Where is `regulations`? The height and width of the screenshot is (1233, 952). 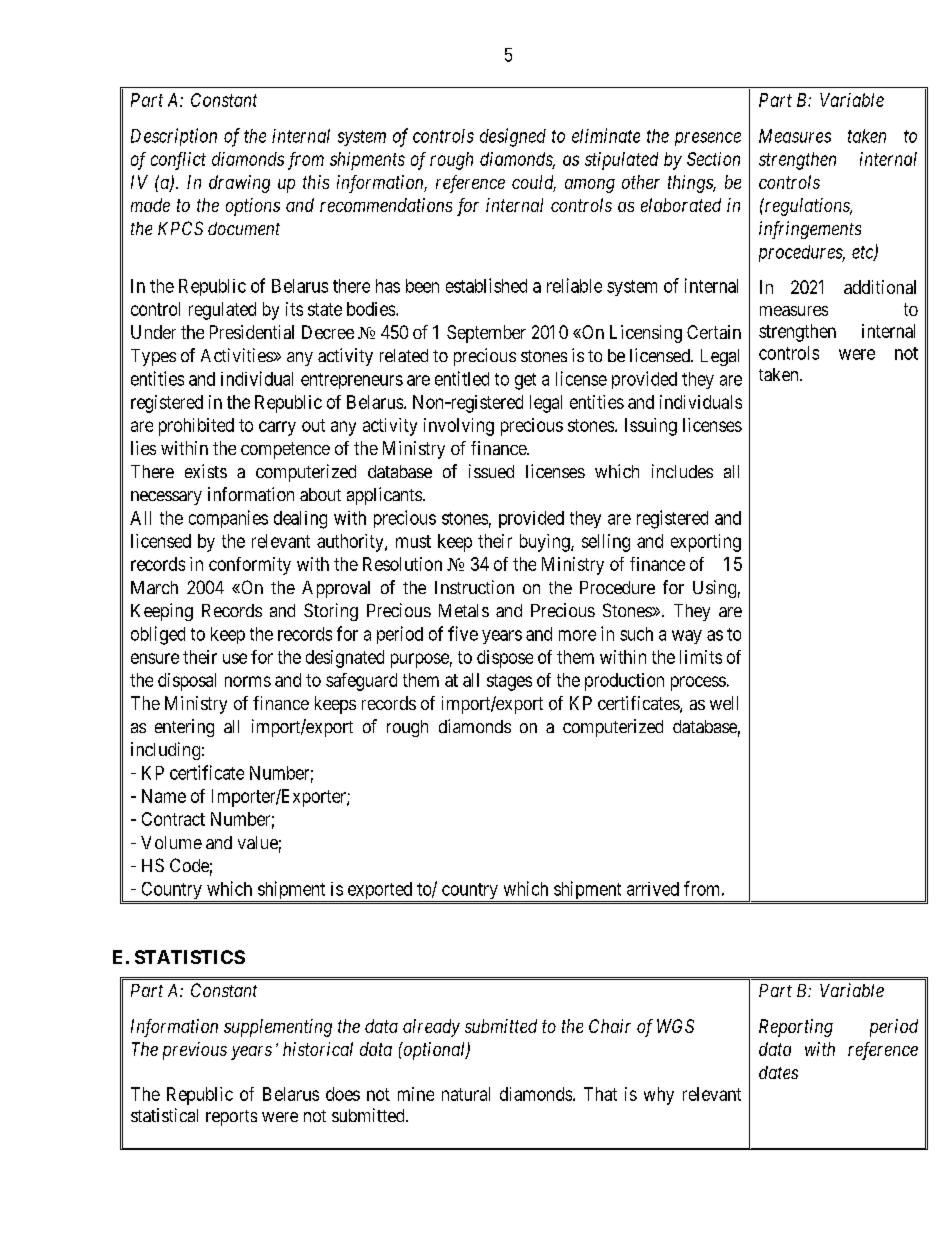
regulations is located at coordinates (807, 207).
